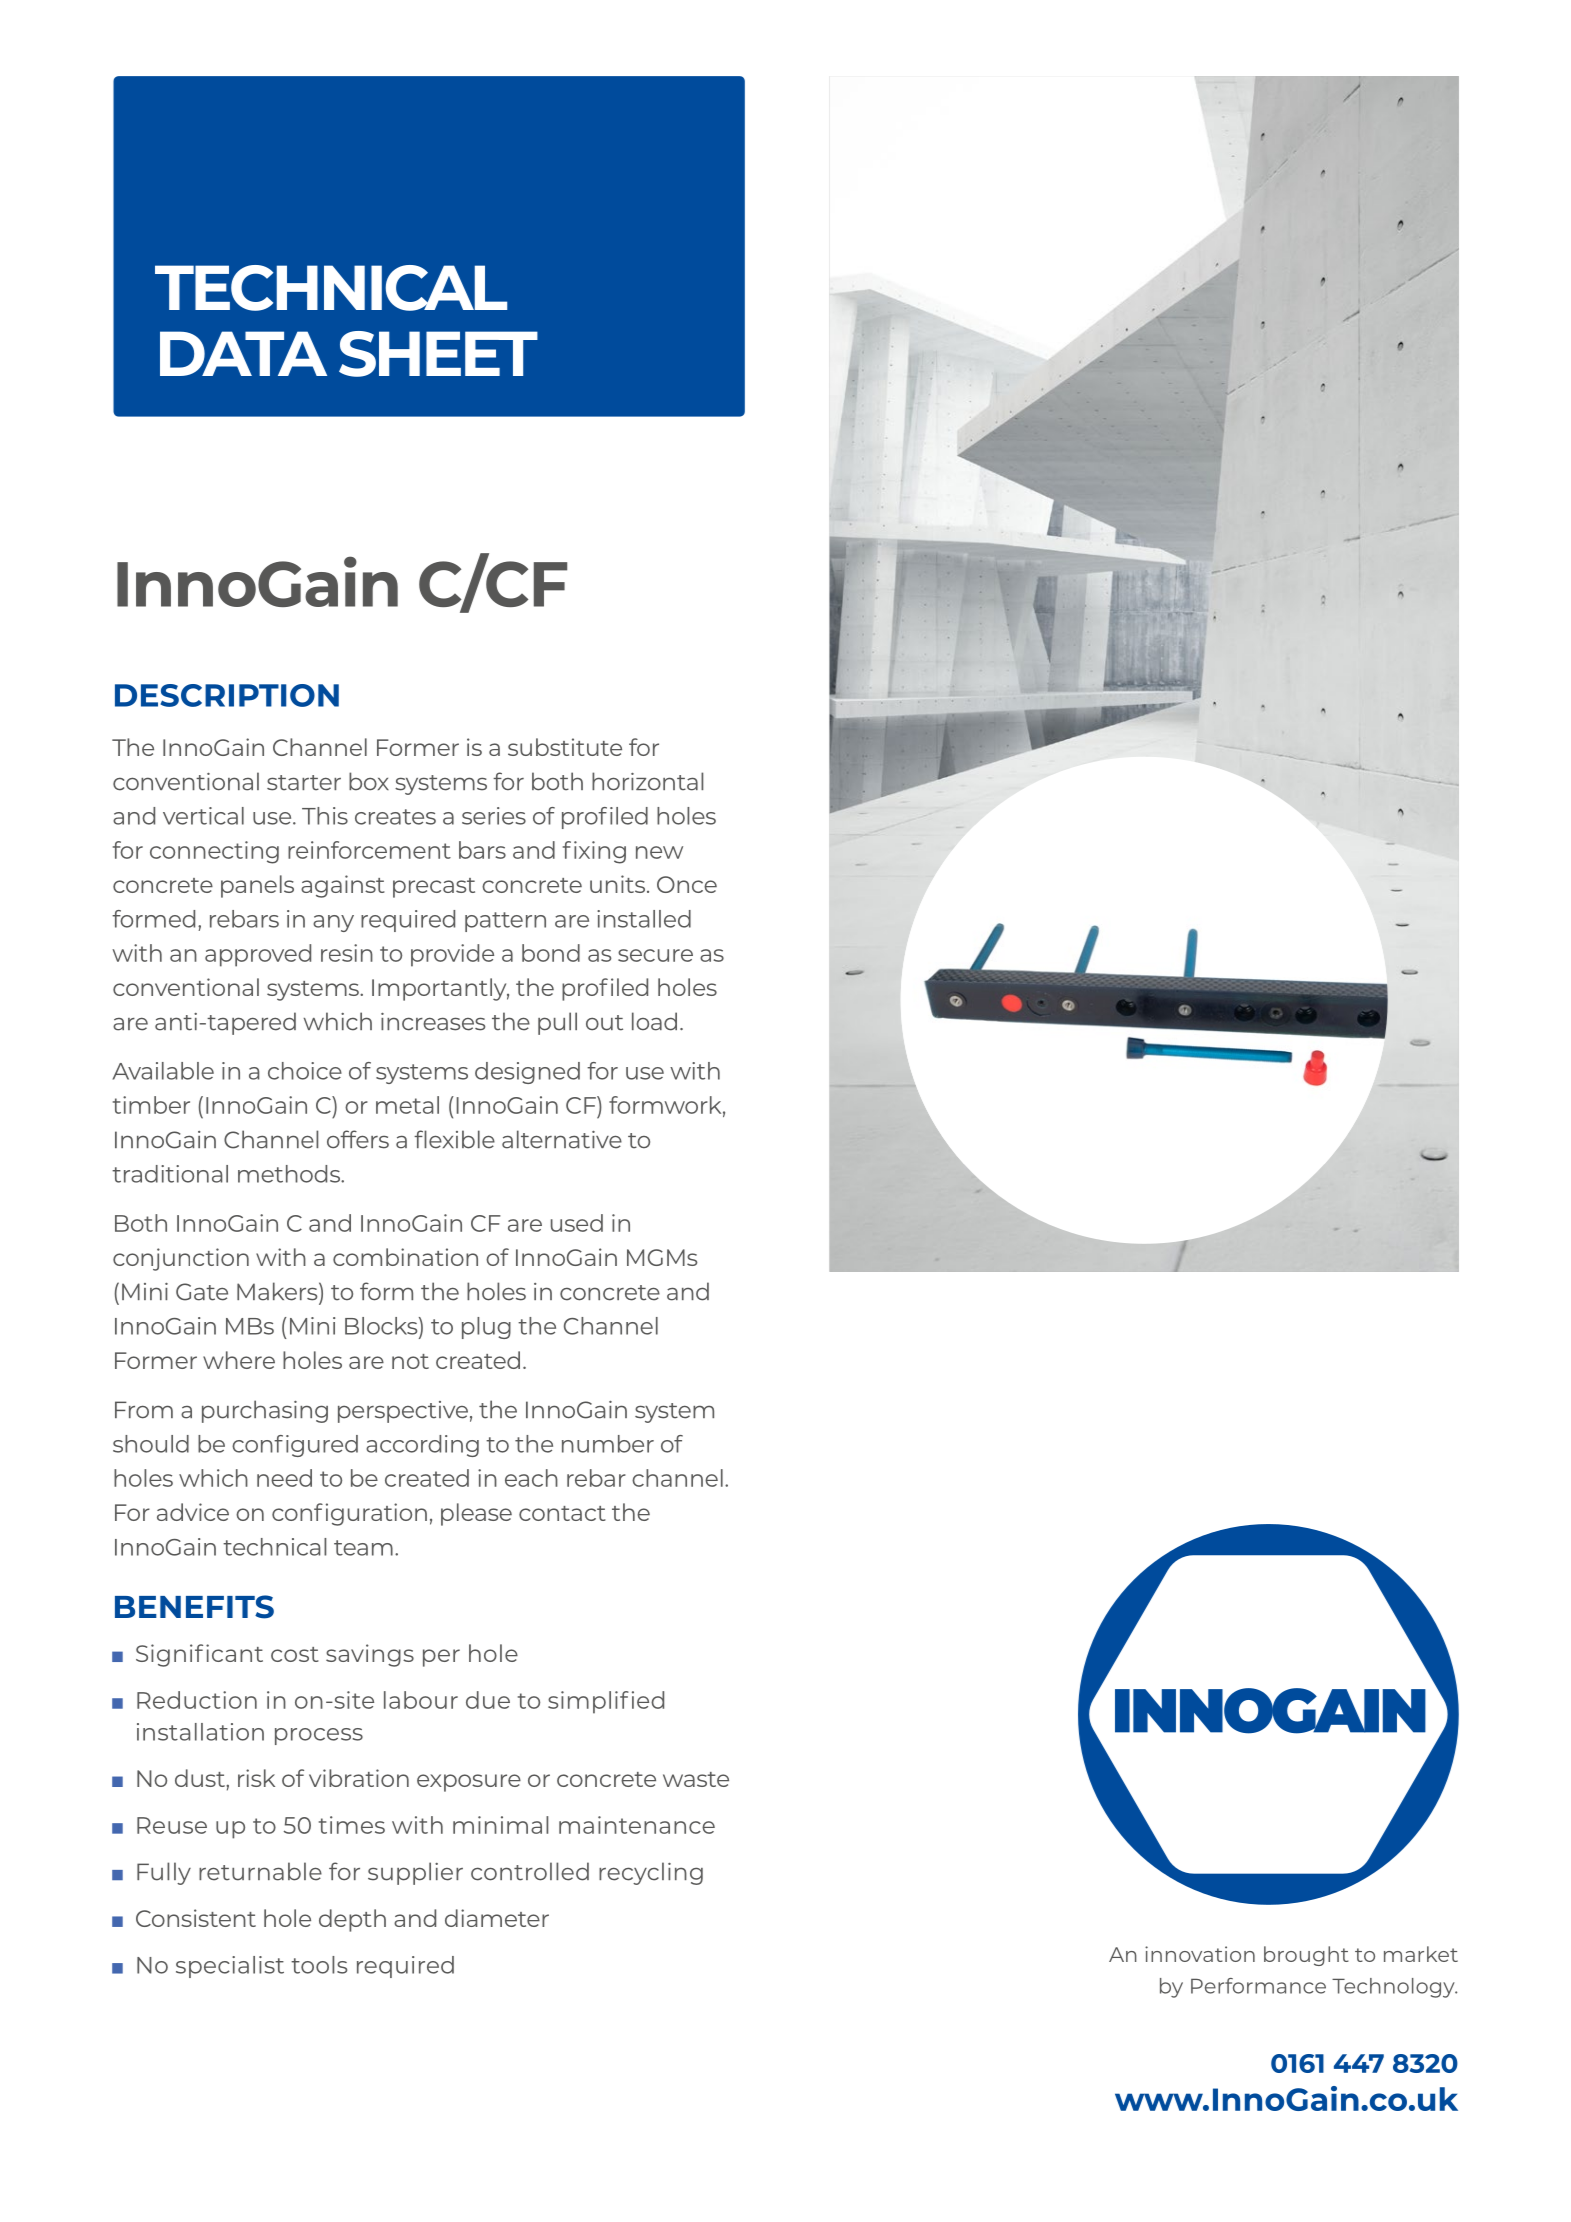 Image resolution: width=1571 pixels, height=2222 pixels. Describe the element at coordinates (319, 1965) in the document. I see `tools` at that location.
